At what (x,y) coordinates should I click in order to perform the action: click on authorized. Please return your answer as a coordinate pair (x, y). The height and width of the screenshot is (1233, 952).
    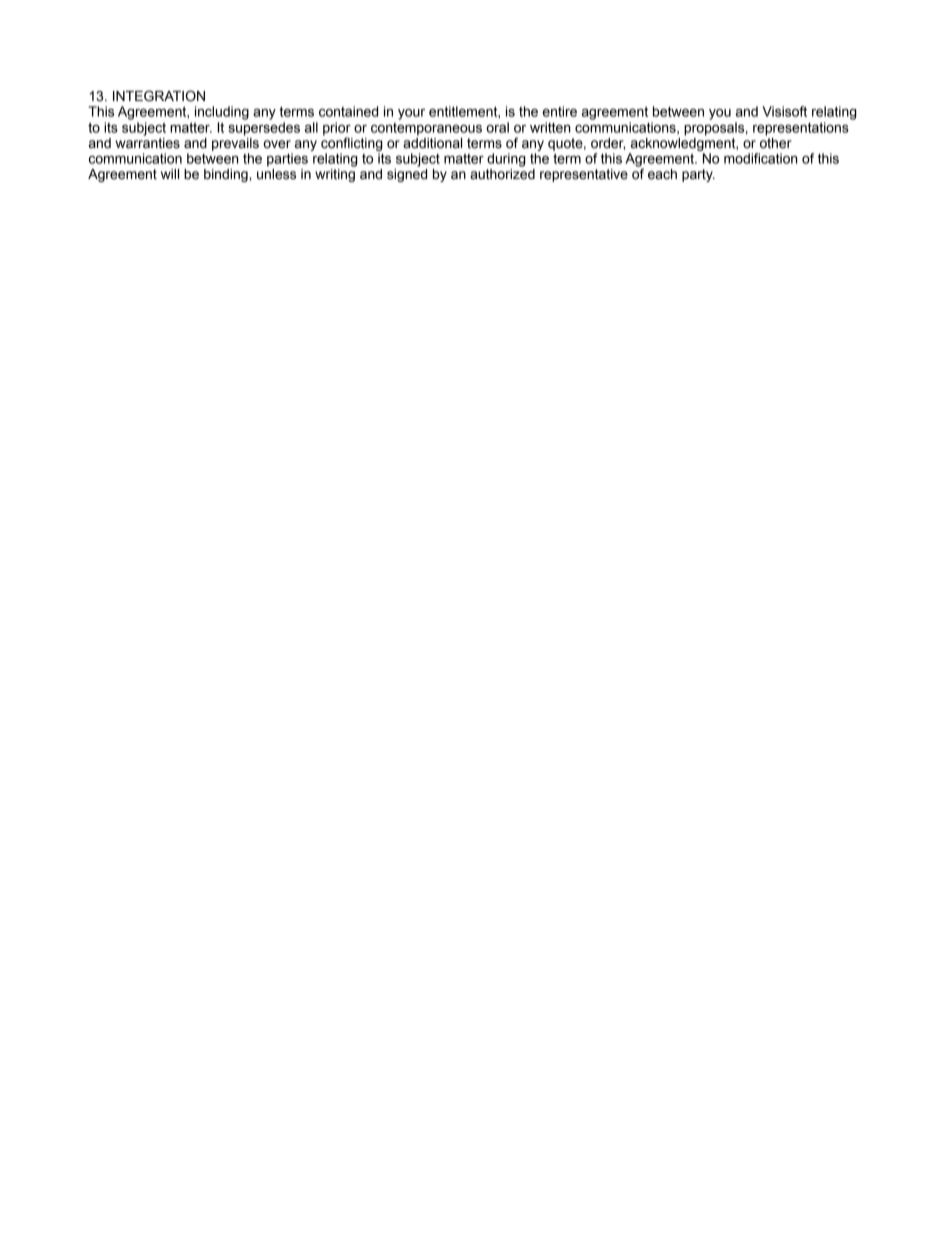
    Looking at the image, I should click on (502, 174).
